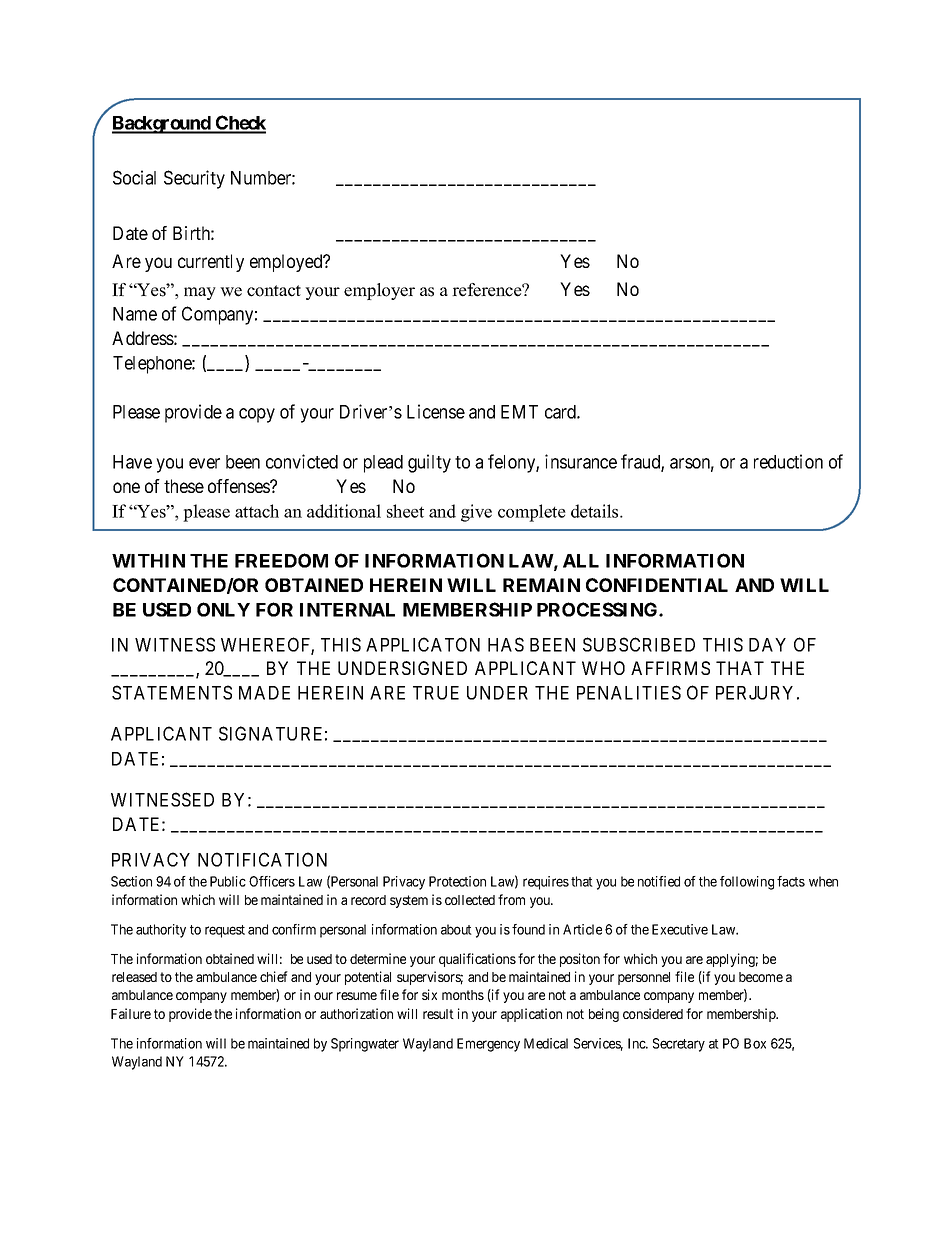 This document has width=952, height=1233. I want to click on Security, so click(194, 179).
